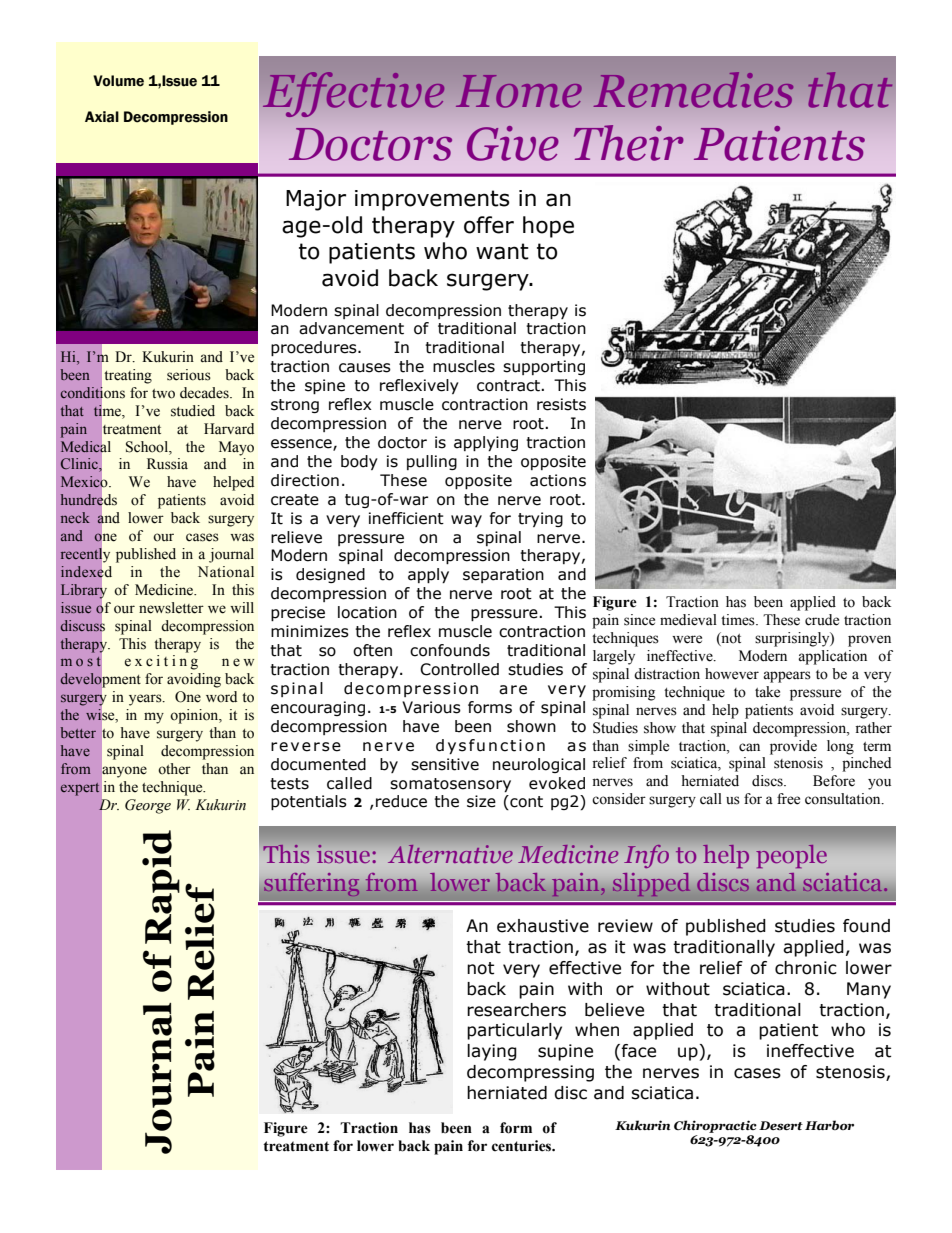 This document has width=952, height=1233. Describe the element at coordinates (492, 1052) in the document. I see `laying` at that location.
